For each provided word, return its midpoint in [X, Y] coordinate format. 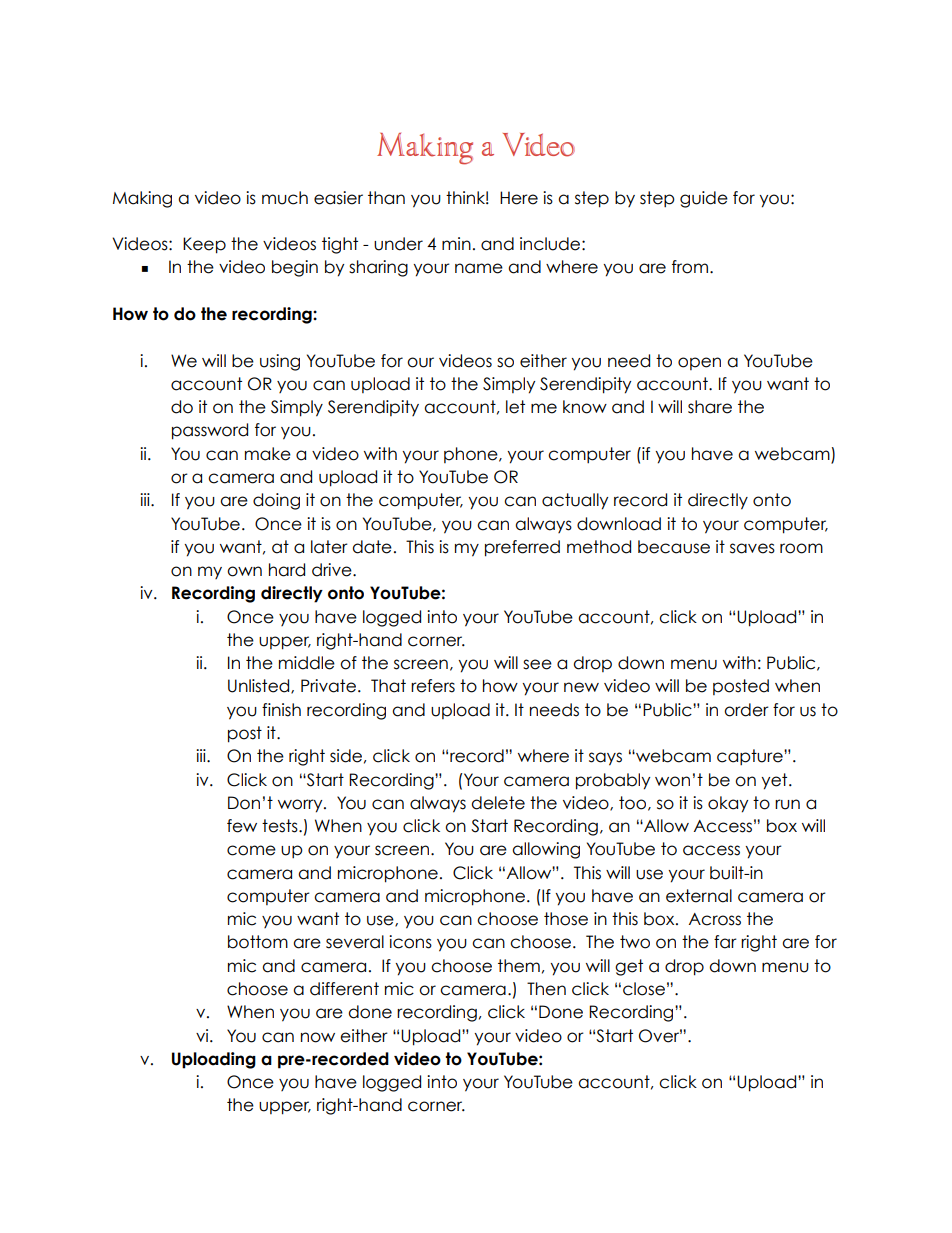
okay [728, 804]
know [585, 407]
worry [301, 806]
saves [752, 548]
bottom [258, 942]
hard [287, 570]
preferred [522, 548]
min [456, 243]
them [519, 966]
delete [498, 803]
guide [704, 199]
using [280, 362]
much [285, 198]
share [710, 407]
